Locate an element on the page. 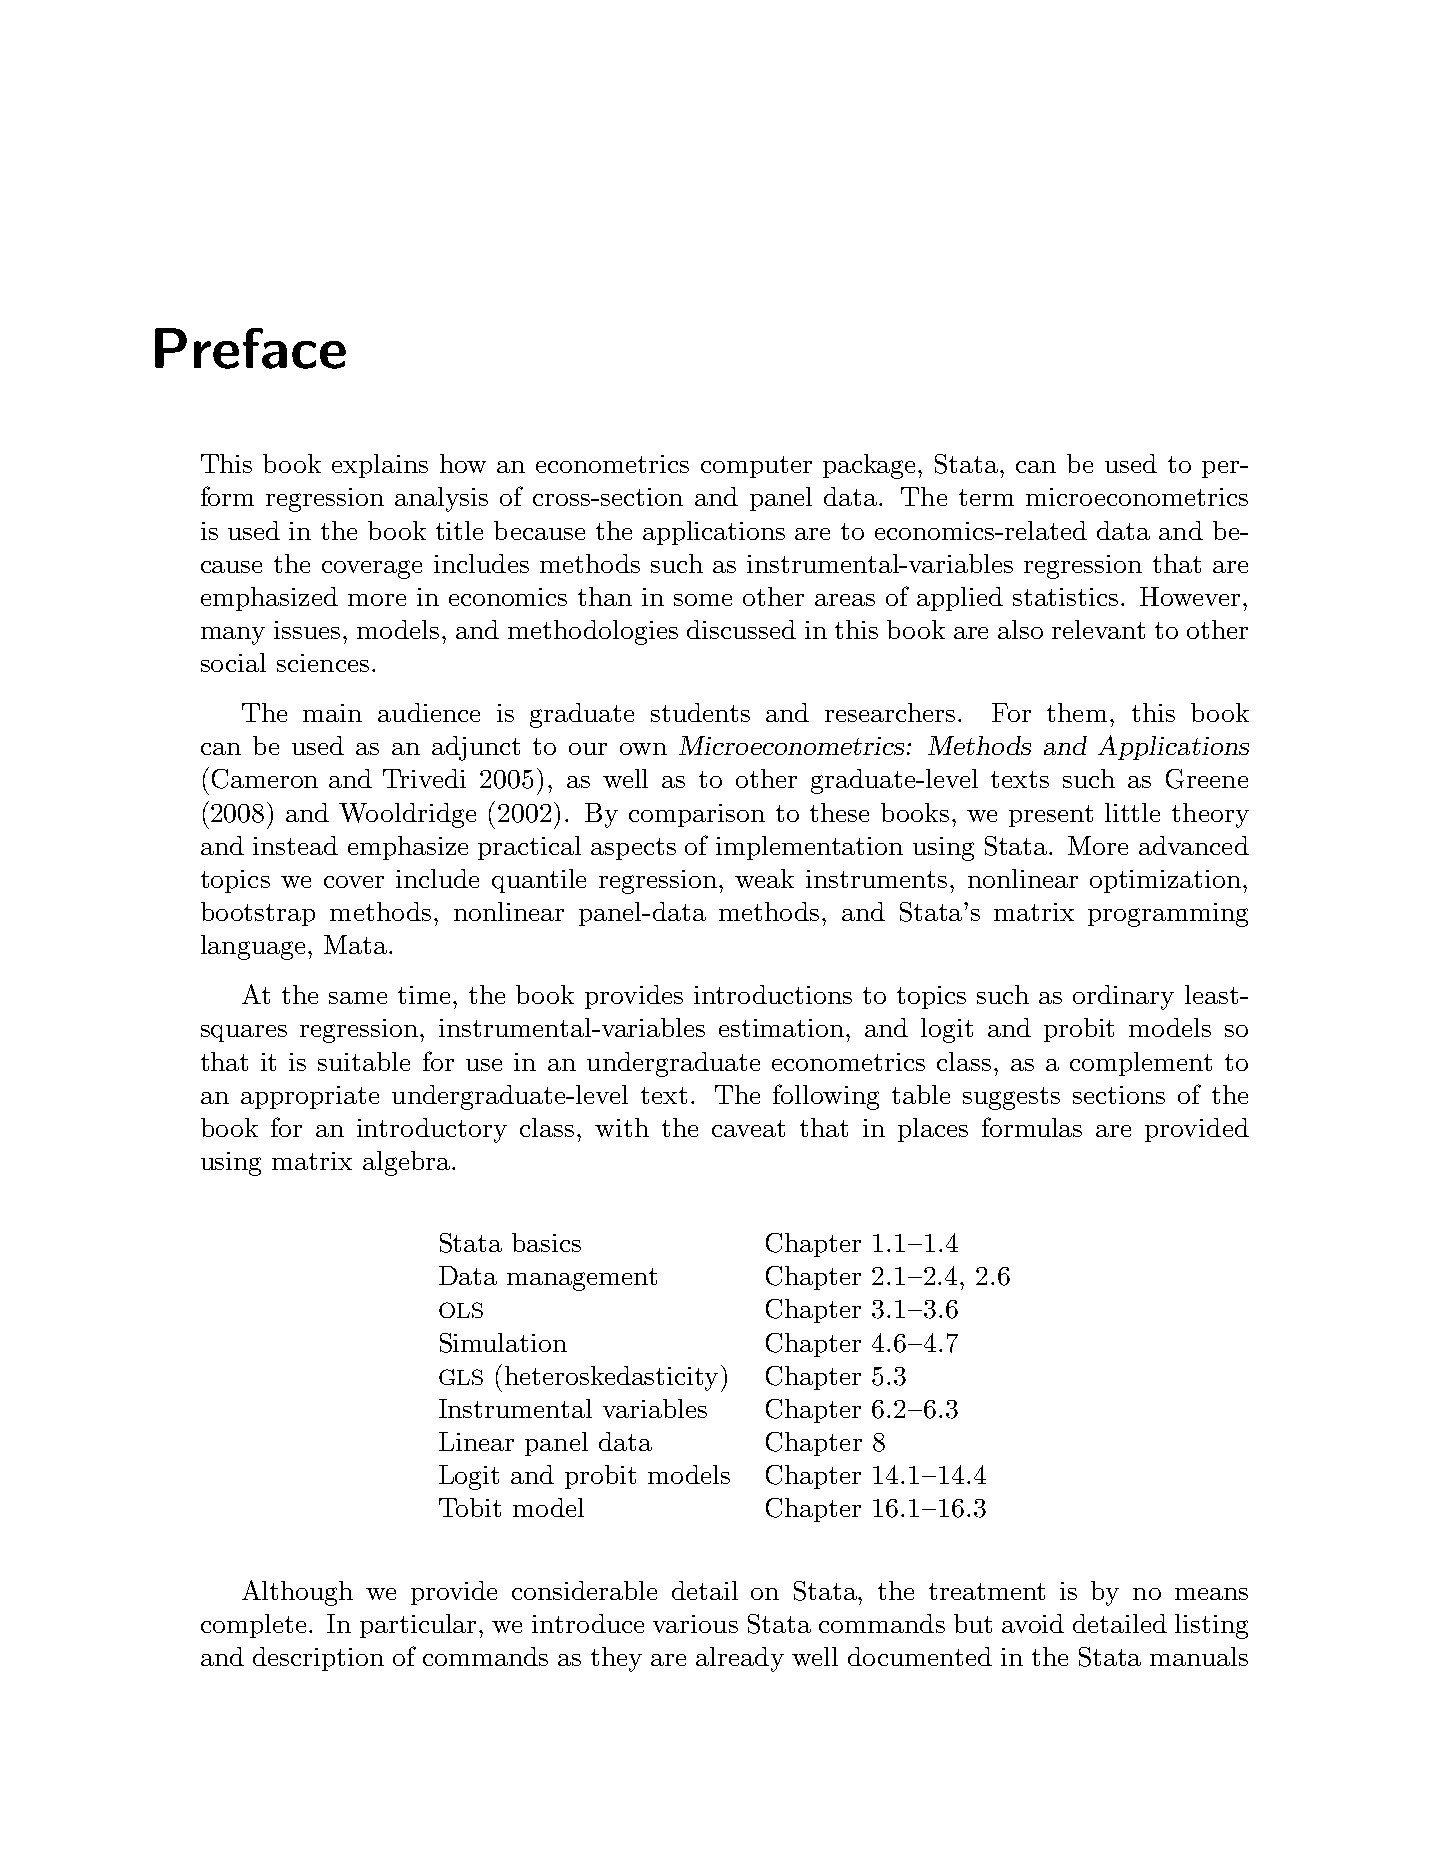 The height and width of the image is (1849, 1449). them is located at coordinates (1077, 712).
